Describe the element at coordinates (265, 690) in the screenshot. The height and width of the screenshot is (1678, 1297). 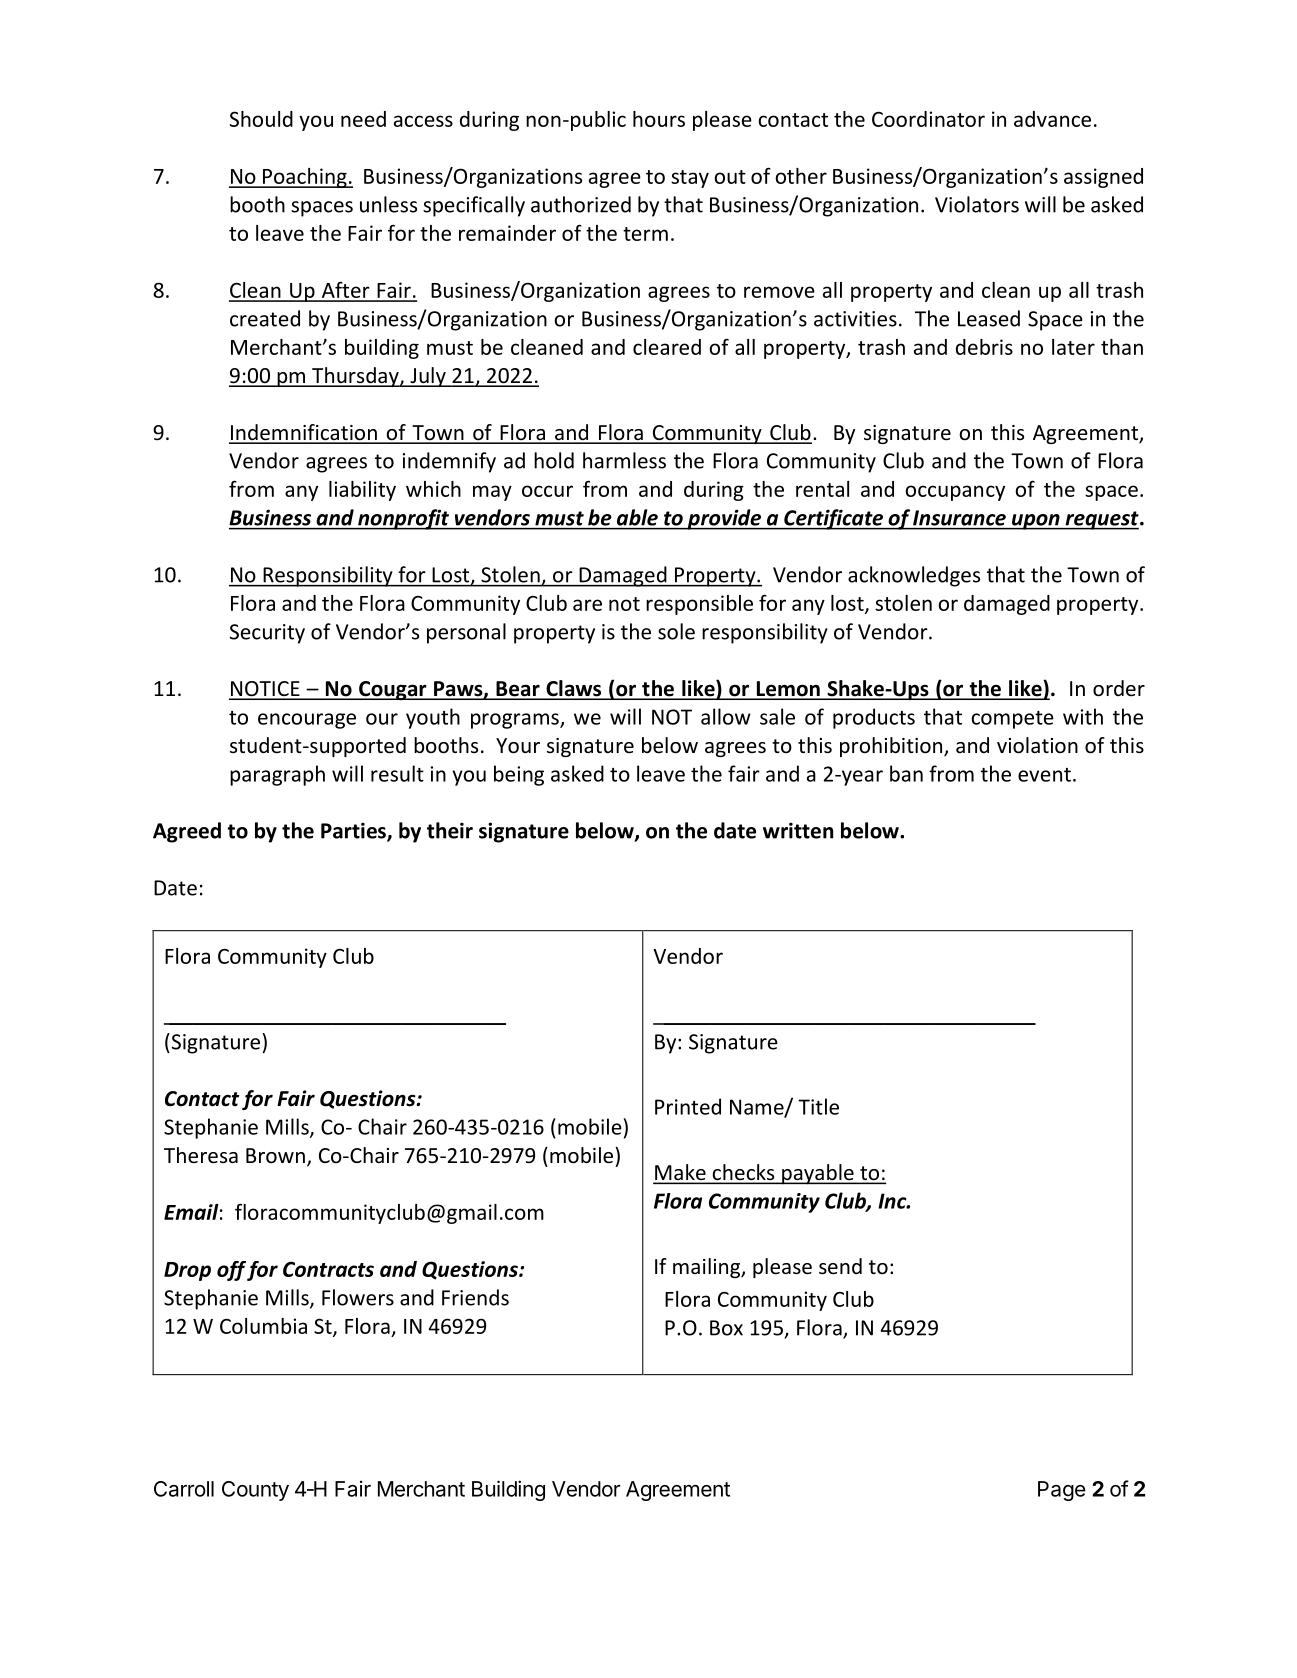
I see `NOTICE` at that location.
